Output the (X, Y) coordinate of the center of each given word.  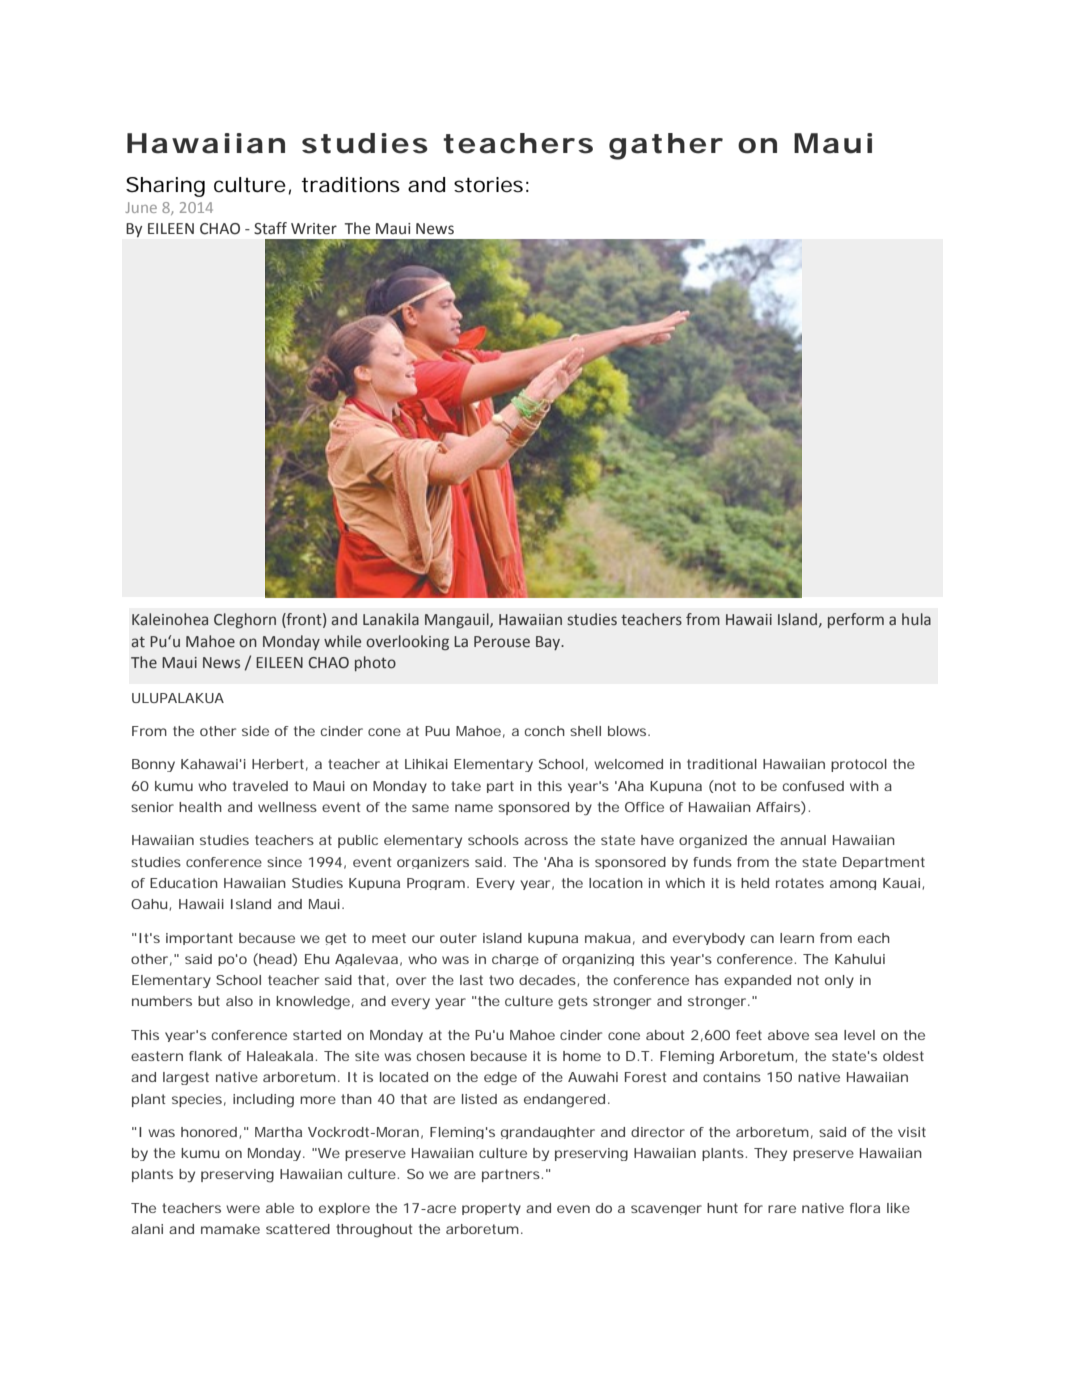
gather (666, 146)
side (255, 731)
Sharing (165, 187)
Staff (270, 228)
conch (545, 731)
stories (488, 185)
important (199, 939)
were (243, 1209)
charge (515, 960)
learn (797, 938)
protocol (859, 765)
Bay (549, 643)
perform (856, 620)
